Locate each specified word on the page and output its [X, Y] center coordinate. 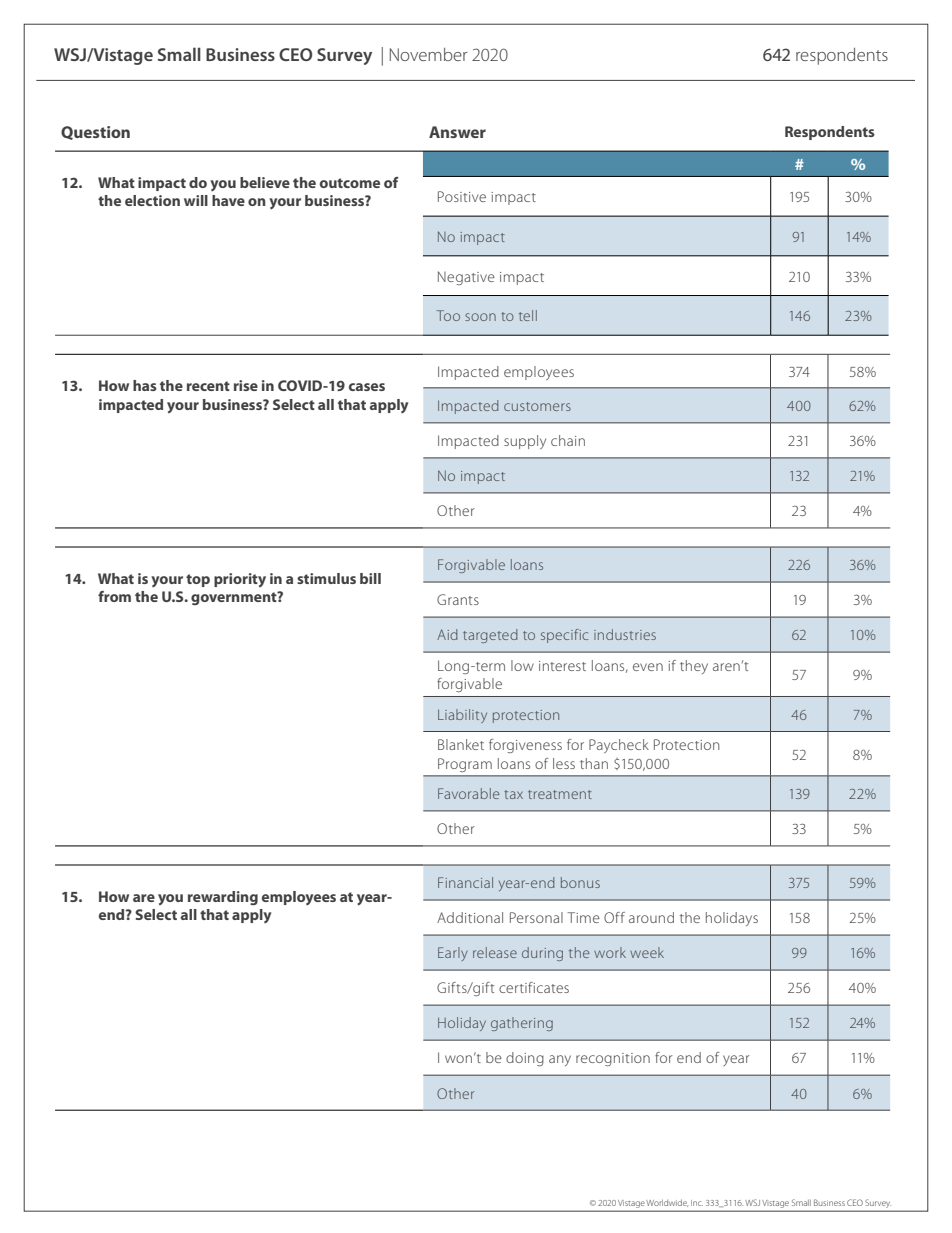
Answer [457, 132]
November [428, 54]
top [198, 580]
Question [95, 133]
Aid [447, 634]
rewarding [223, 898]
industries [625, 634]
